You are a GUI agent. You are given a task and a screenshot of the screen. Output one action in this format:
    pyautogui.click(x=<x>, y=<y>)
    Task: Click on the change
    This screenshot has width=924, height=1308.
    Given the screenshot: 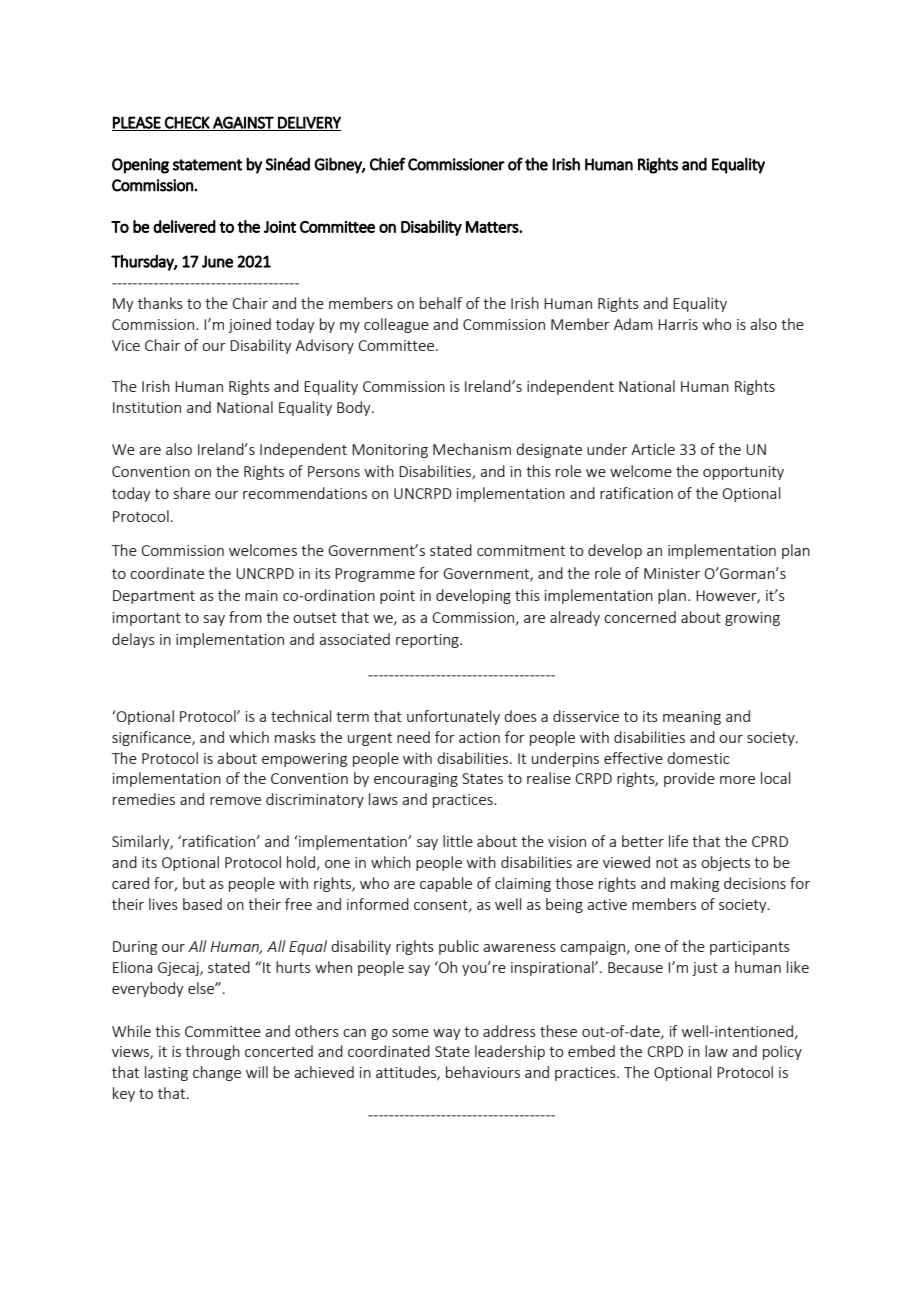 What is the action you would take?
    pyautogui.click(x=217, y=1073)
